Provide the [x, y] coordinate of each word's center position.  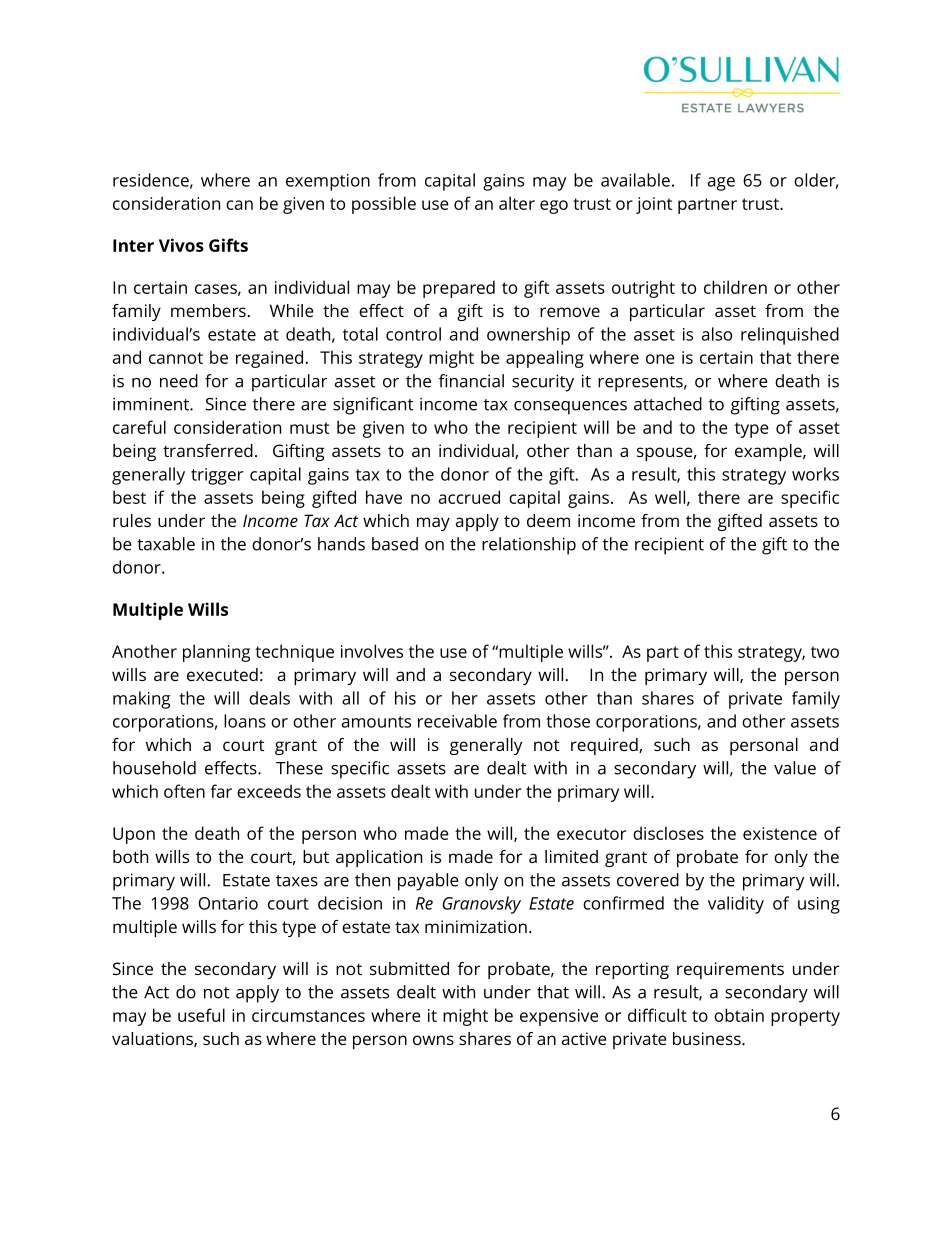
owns [433, 1040]
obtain [739, 1015]
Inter [133, 245]
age [721, 184]
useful [201, 1015]
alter [517, 203]
